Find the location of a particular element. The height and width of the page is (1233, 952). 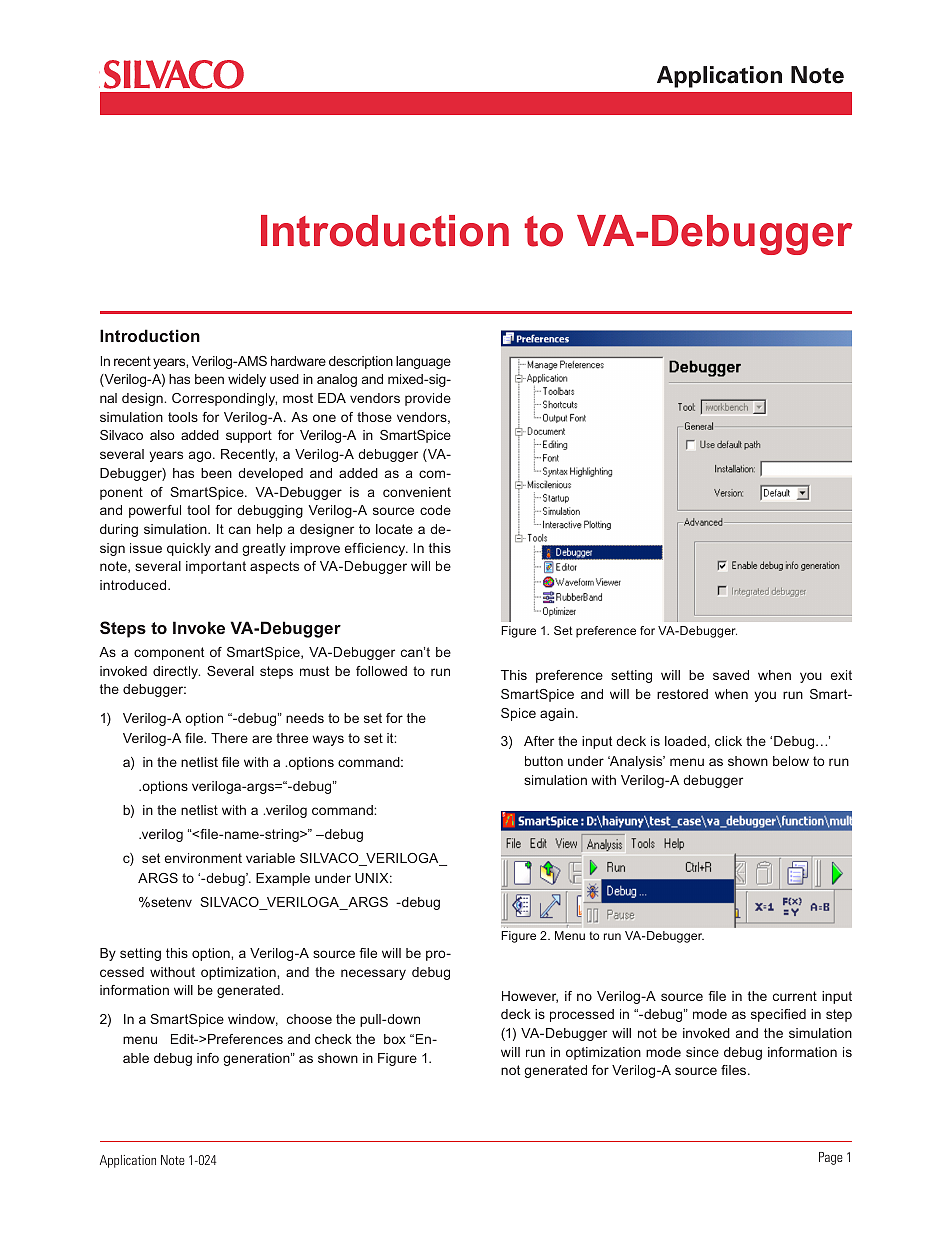

language is located at coordinates (423, 362).
